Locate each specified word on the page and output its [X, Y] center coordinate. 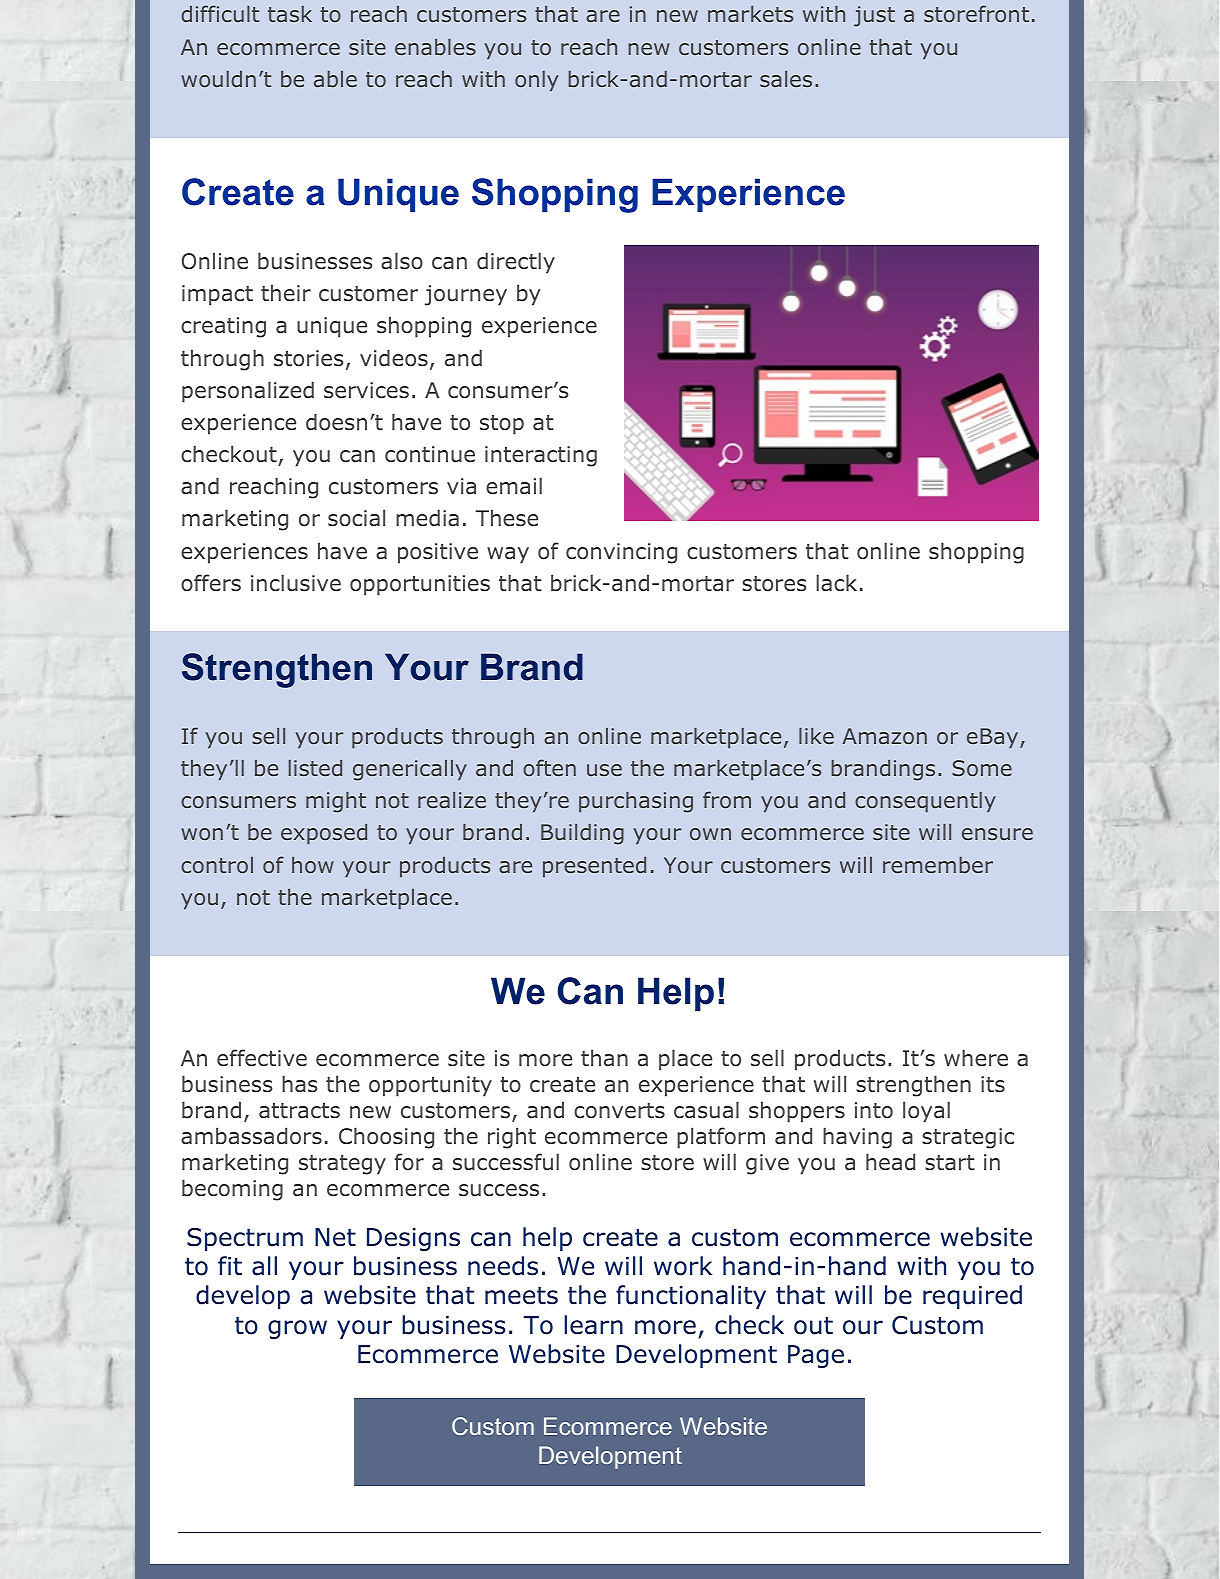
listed [315, 768]
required [972, 1297]
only [536, 81]
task [290, 14]
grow [297, 1329]
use [604, 770]
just [874, 16]
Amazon [885, 736]
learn [593, 1325]
